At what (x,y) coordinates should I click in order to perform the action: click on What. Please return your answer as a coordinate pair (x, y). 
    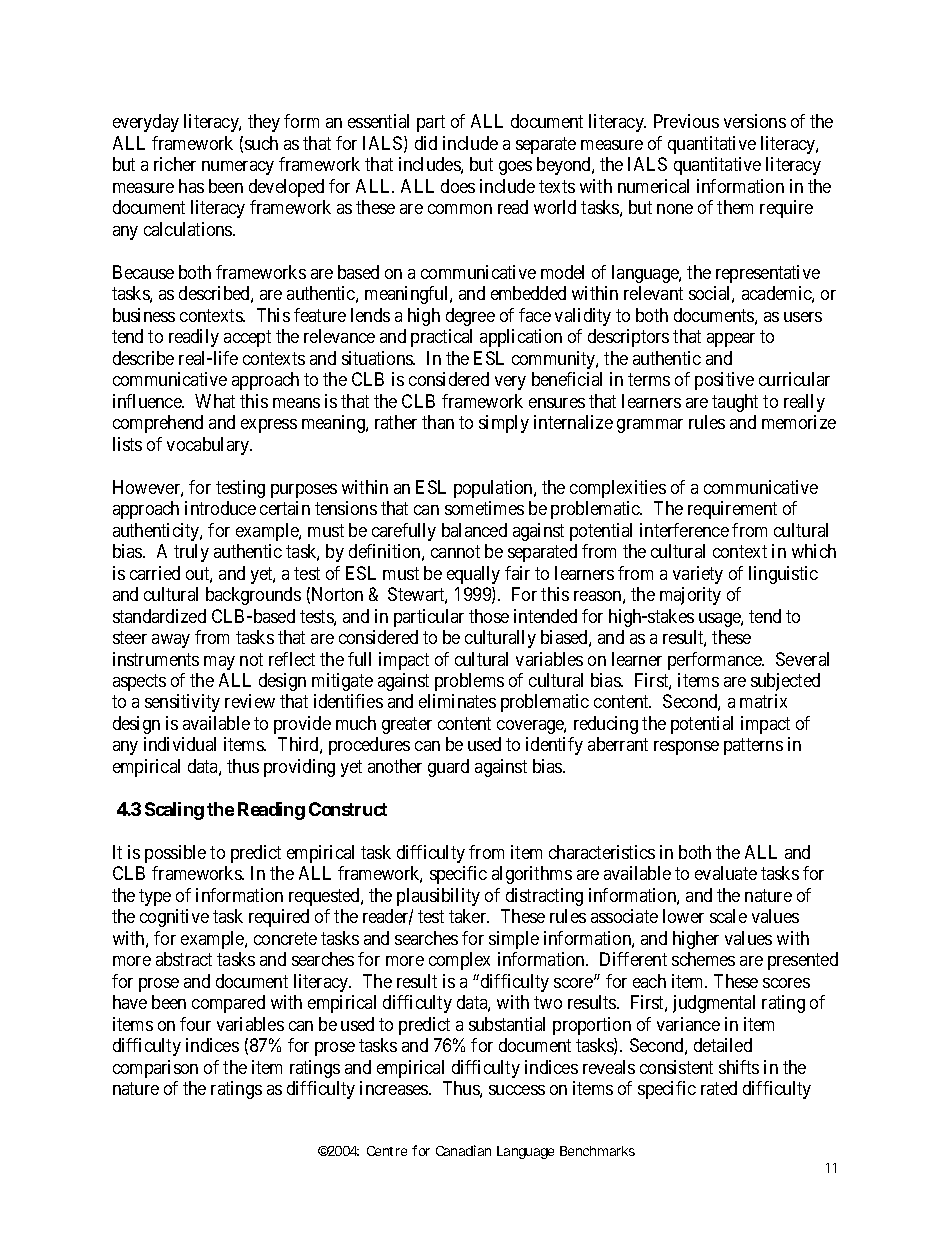
    Looking at the image, I should click on (215, 401).
